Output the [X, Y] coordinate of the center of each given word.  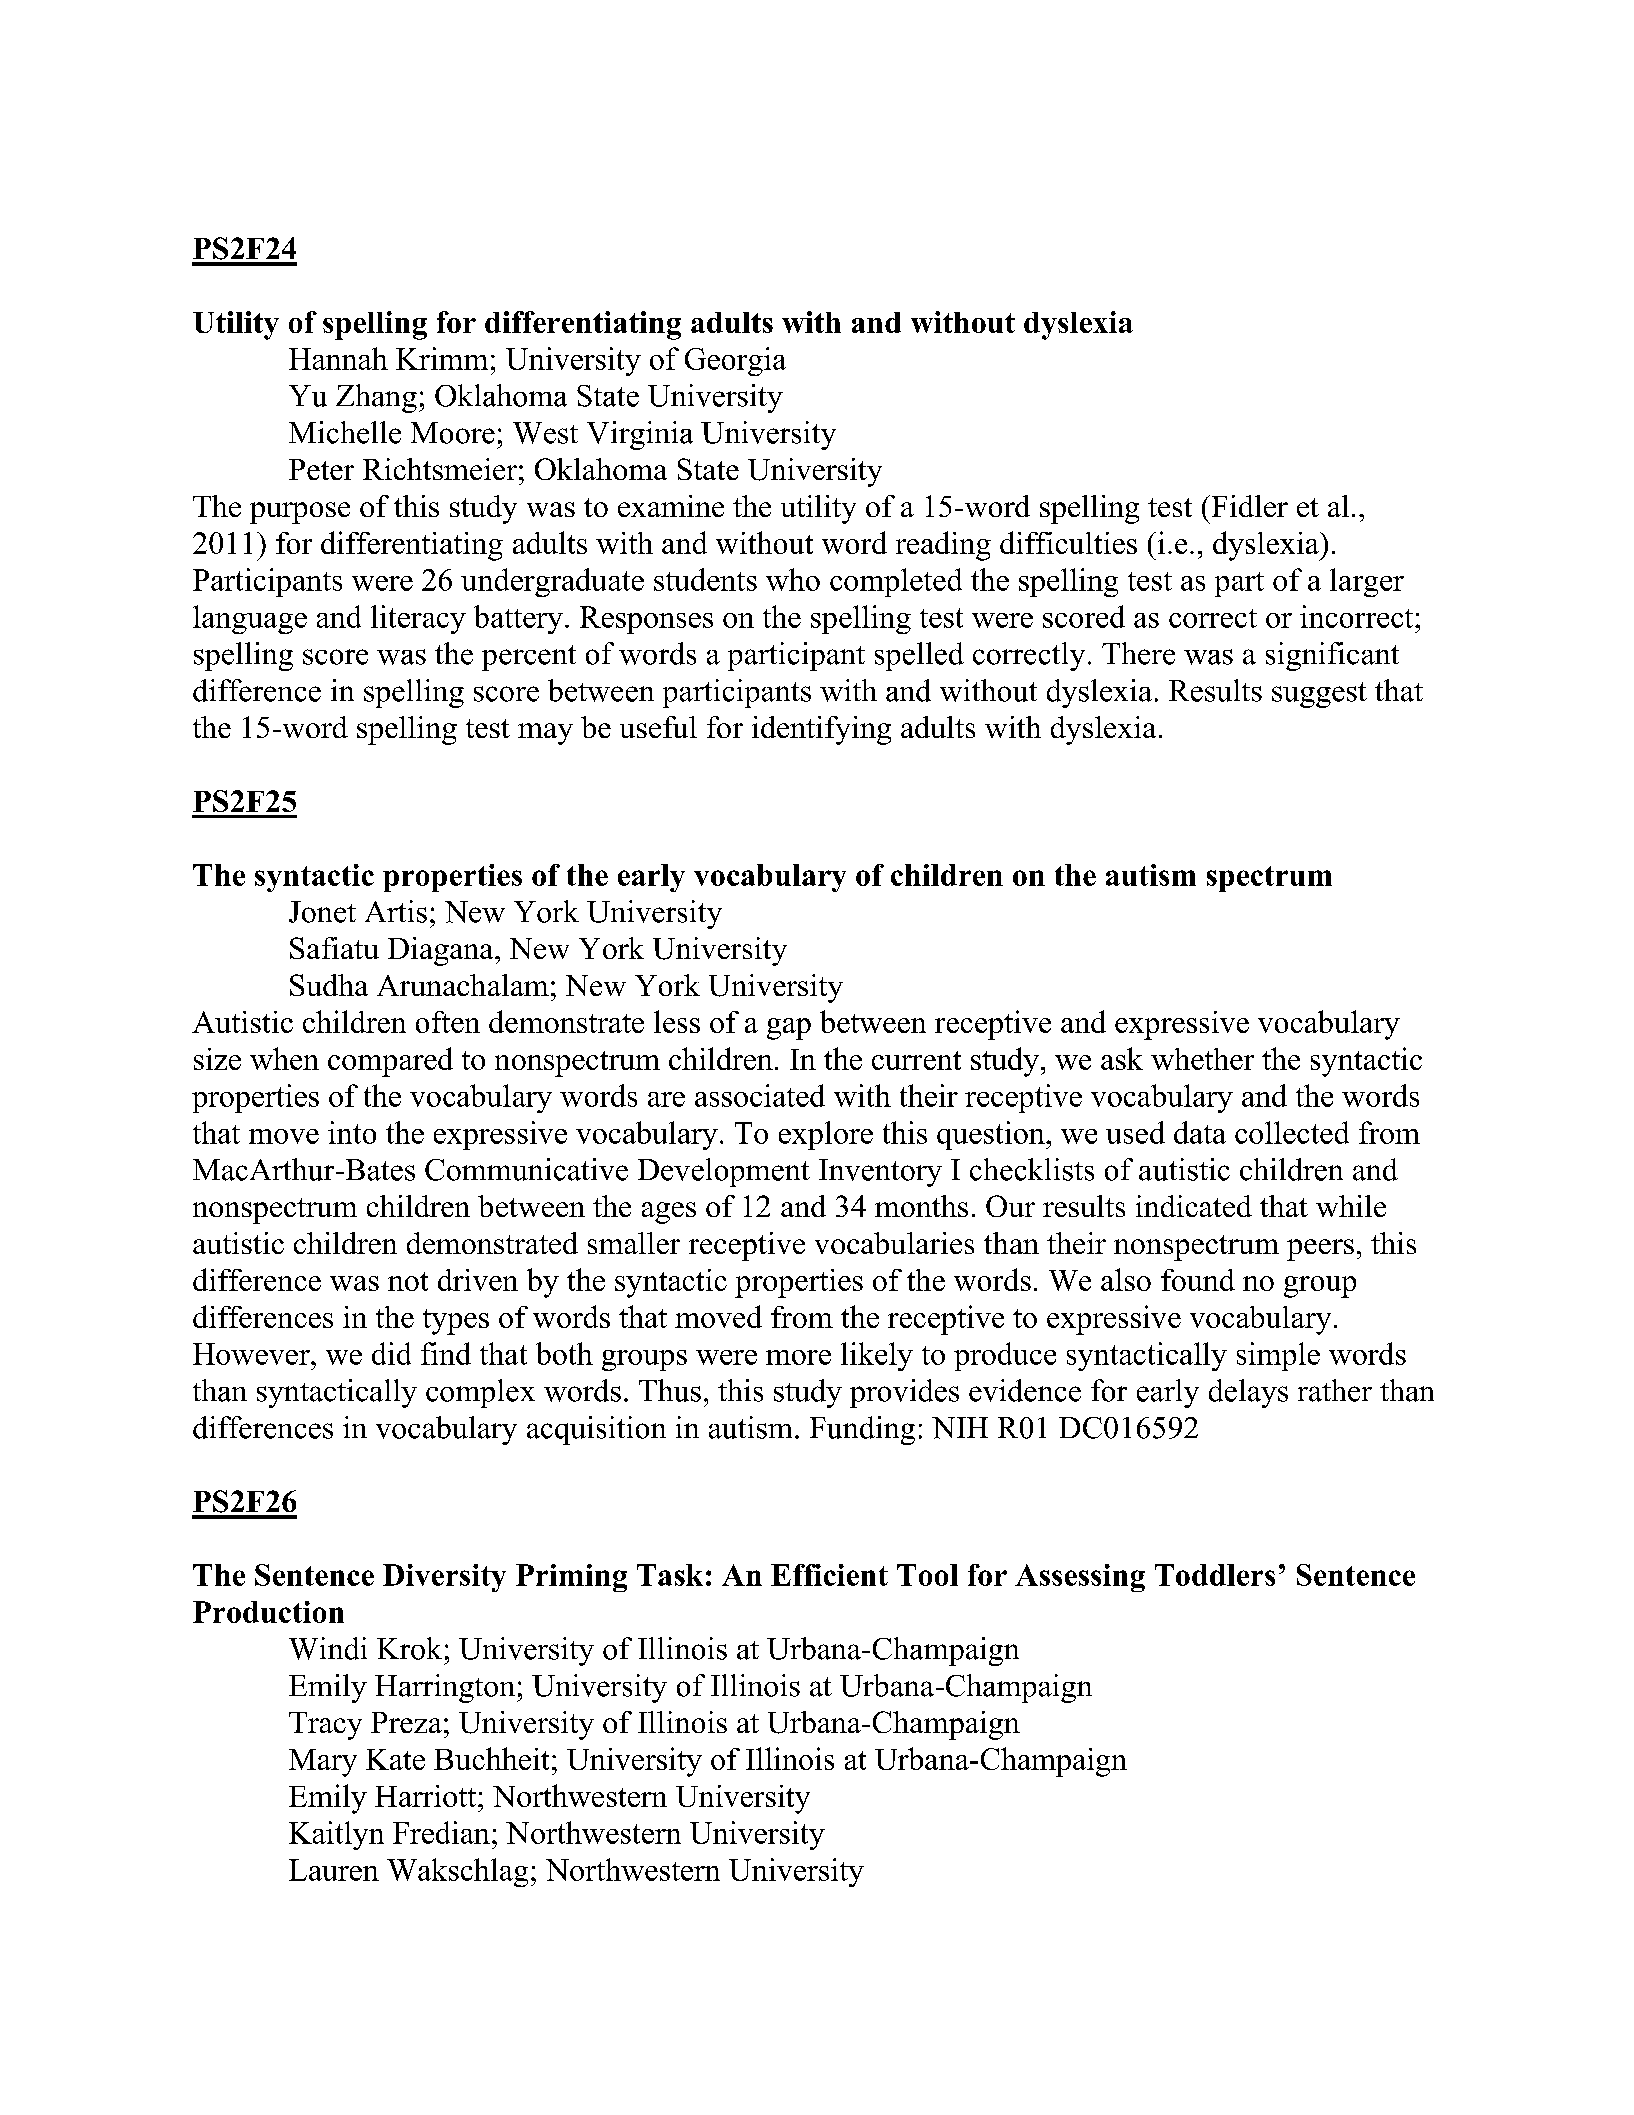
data [1200, 1132]
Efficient [829, 1575]
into [352, 1132]
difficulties [1068, 542]
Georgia [735, 361]
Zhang [376, 398]
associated [760, 1095]
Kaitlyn [336, 1835]
